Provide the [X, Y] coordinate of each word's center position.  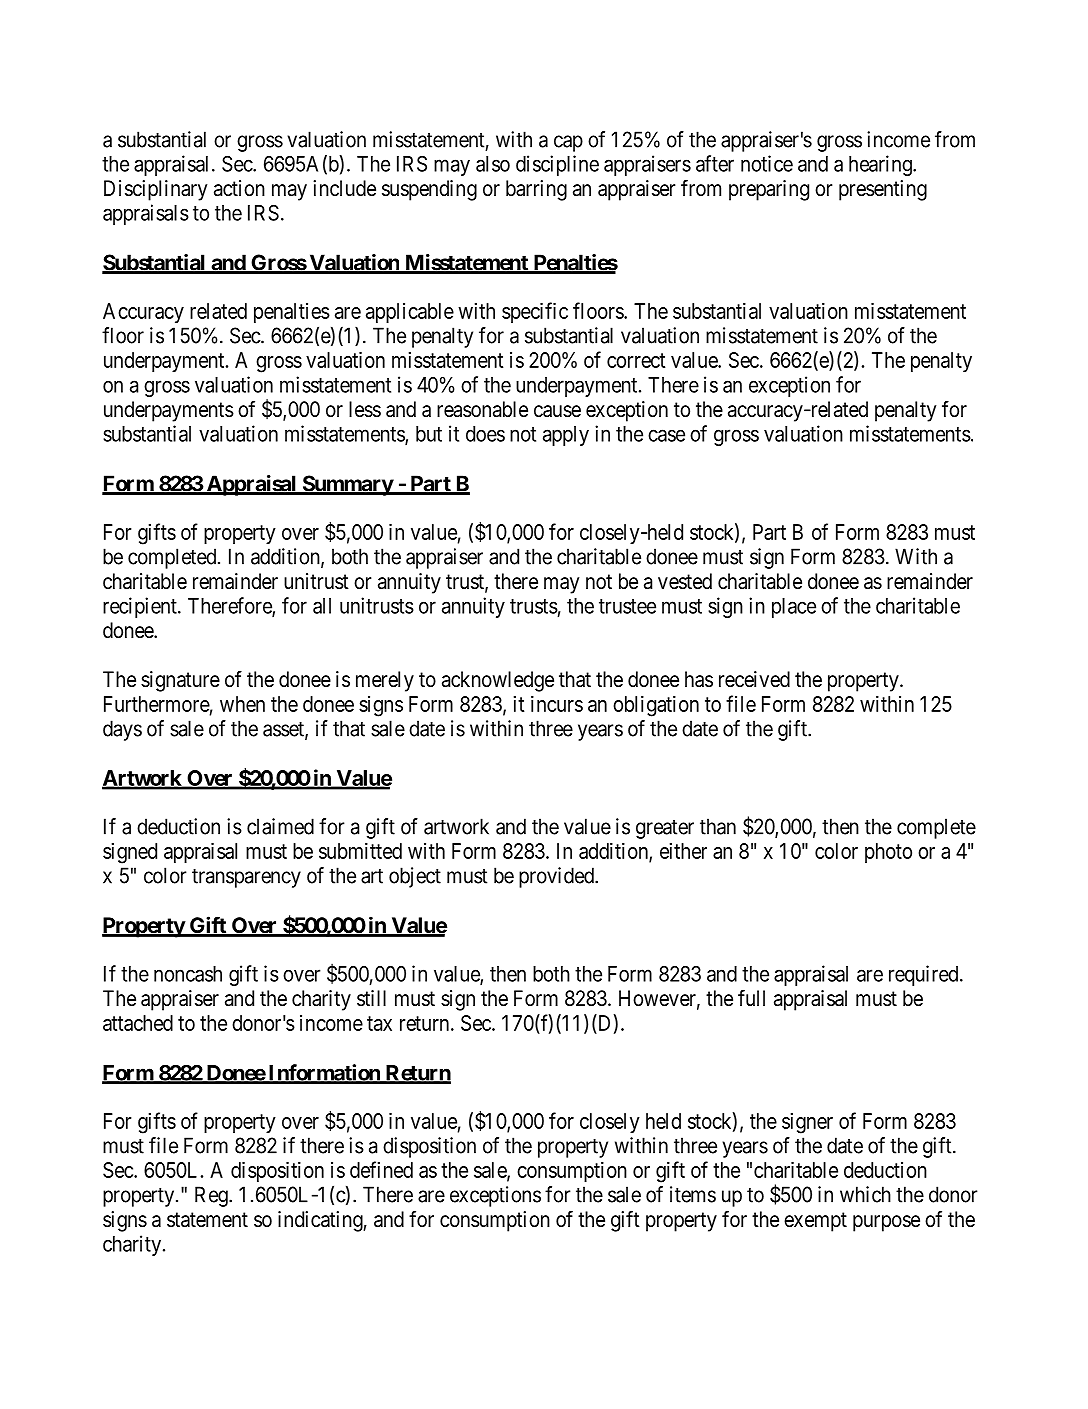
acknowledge [498, 681]
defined [381, 1169]
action [239, 188]
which [865, 1194]
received [754, 679]
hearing [881, 165]
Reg [212, 1196]
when [242, 704]
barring [536, 190]
